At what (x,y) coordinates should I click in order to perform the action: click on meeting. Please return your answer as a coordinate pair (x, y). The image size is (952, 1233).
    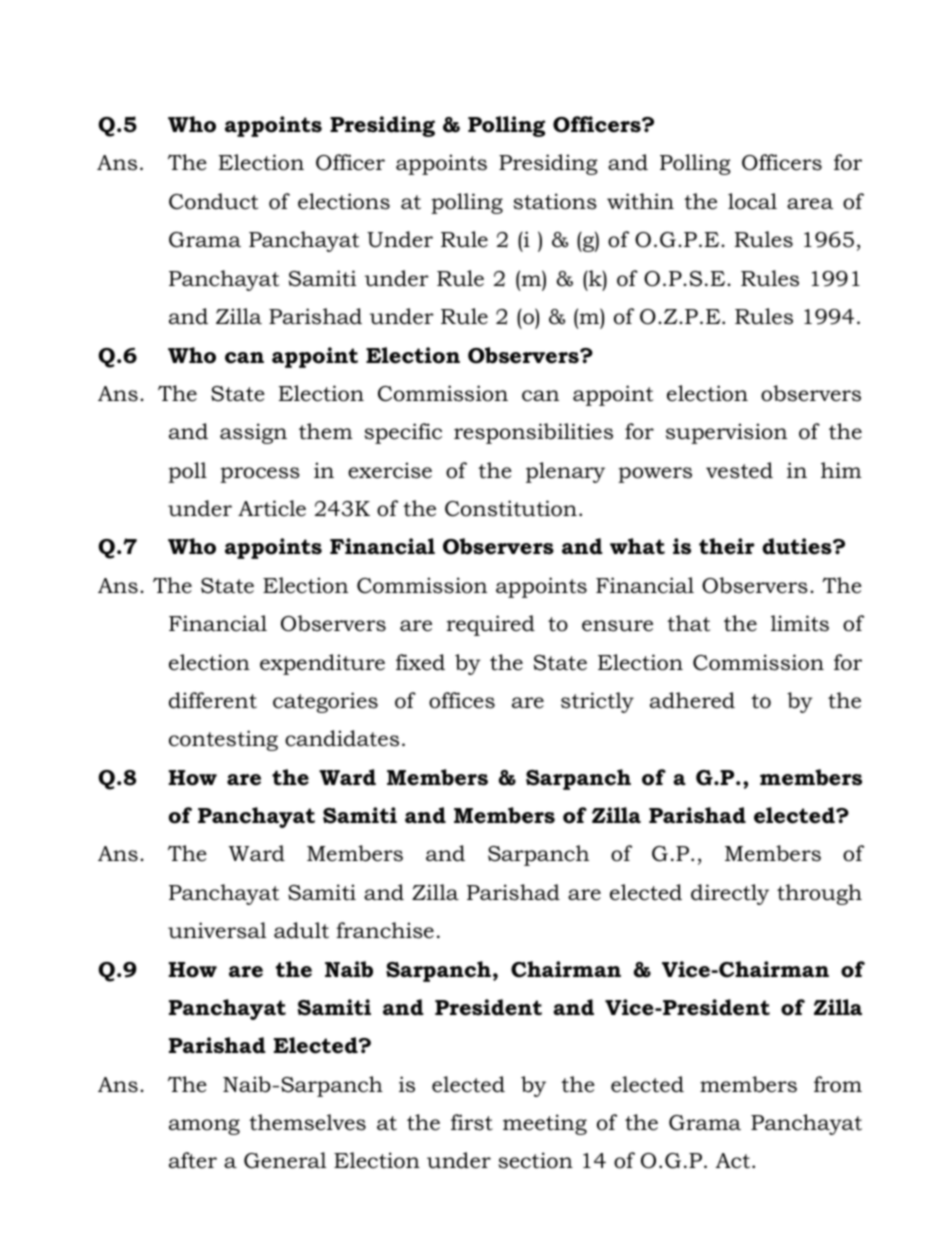
    Looking at the image, I should click on (545, 1124).
